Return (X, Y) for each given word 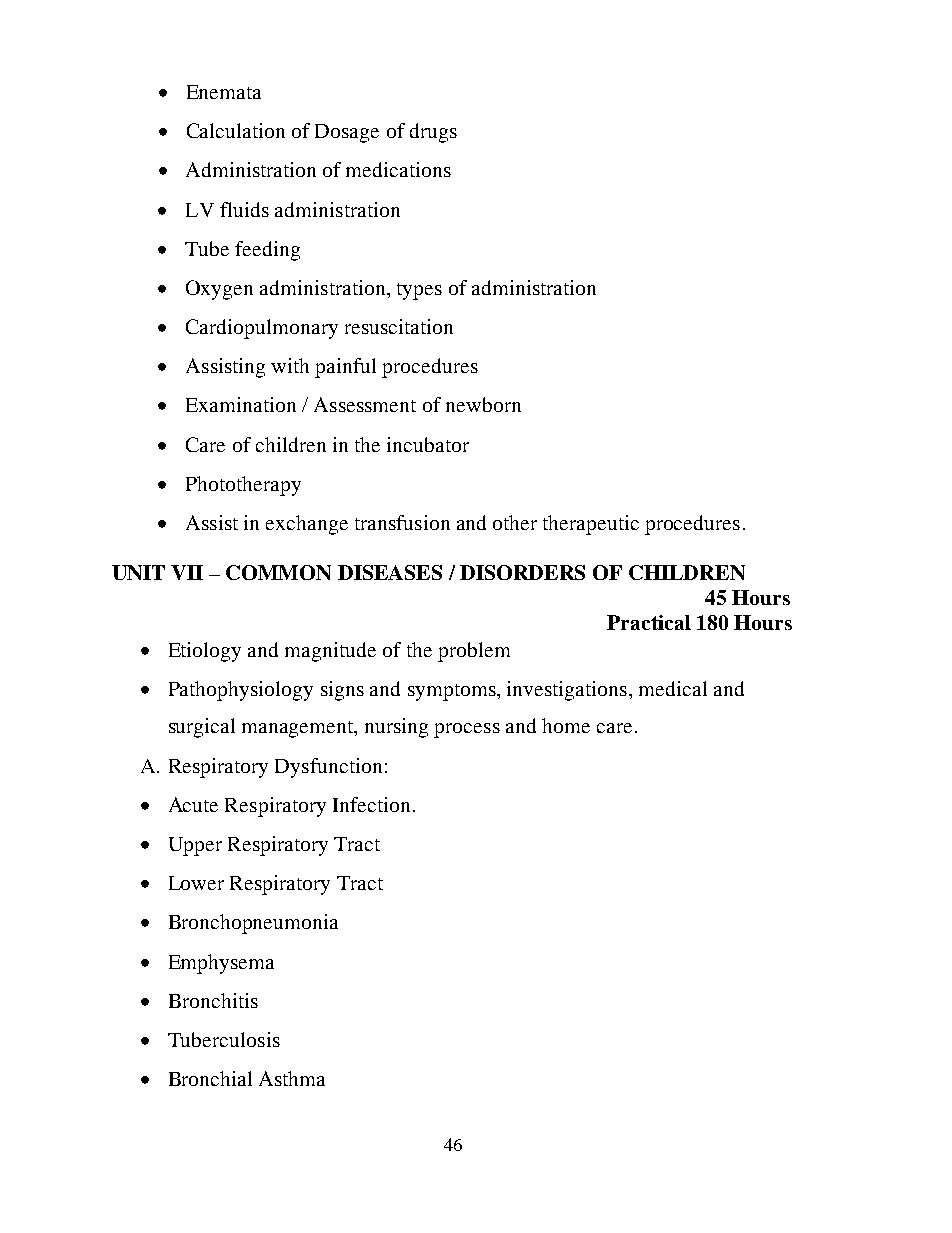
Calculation (236, 130)
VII (187, 572)
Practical (649, 622)
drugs (433, 133)
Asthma (292, 1078)
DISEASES (390, 572)
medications (398, 169)
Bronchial (210, 1078)
